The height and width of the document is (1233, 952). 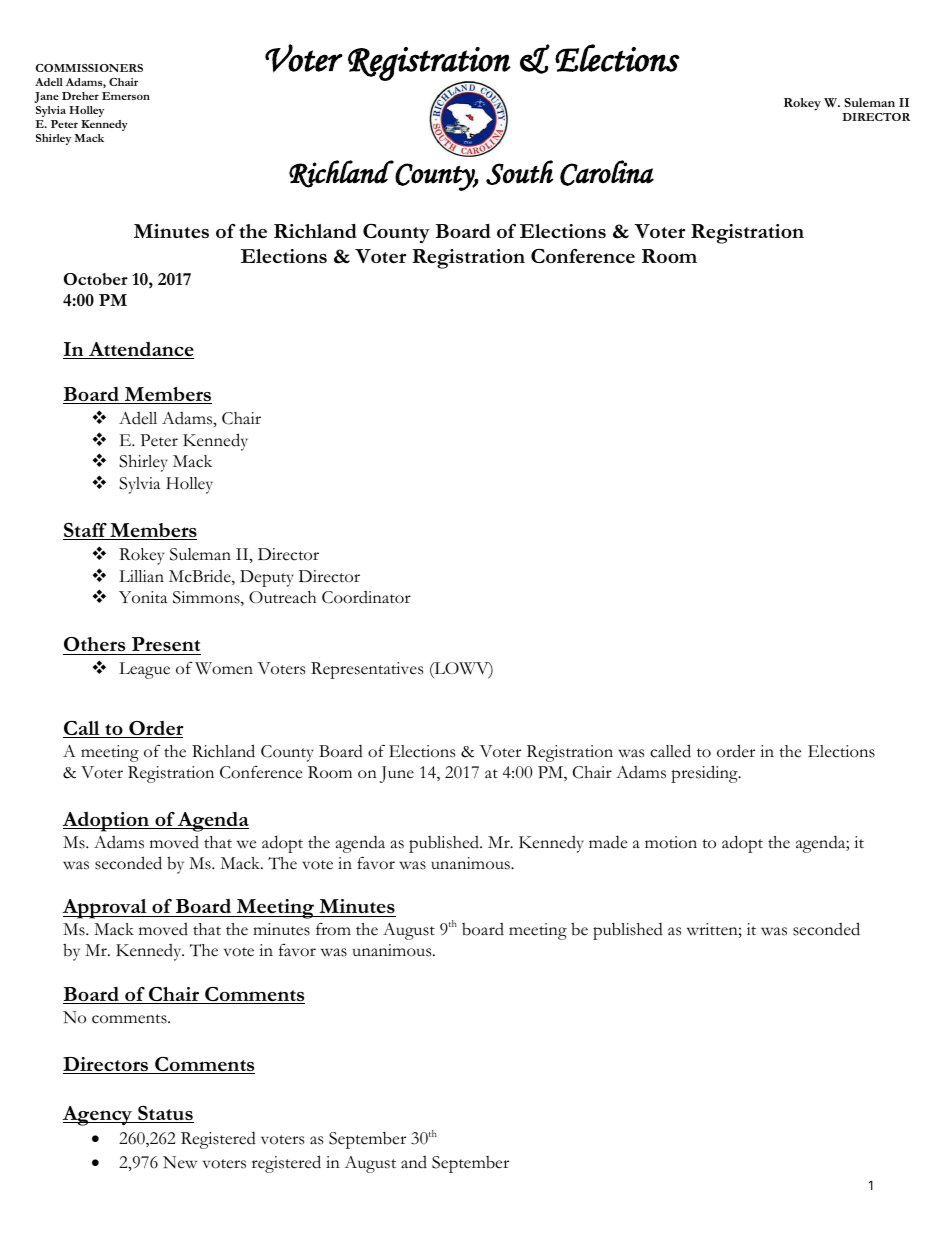 I want to click on Outreach, so click(x=282, y=597).
